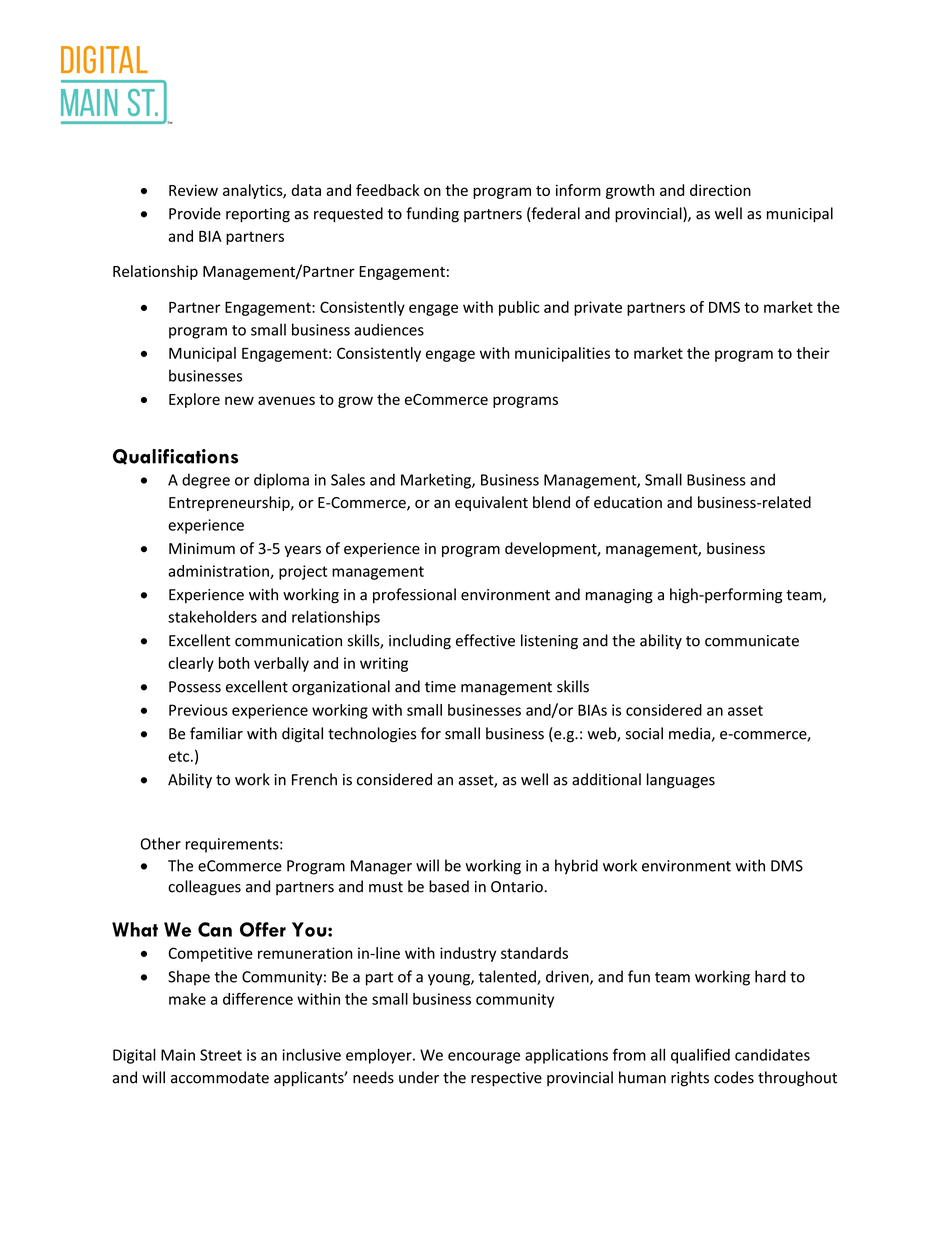 The width and height of the document is (952, 1233). I want to click on funding, so click(432, 215).
